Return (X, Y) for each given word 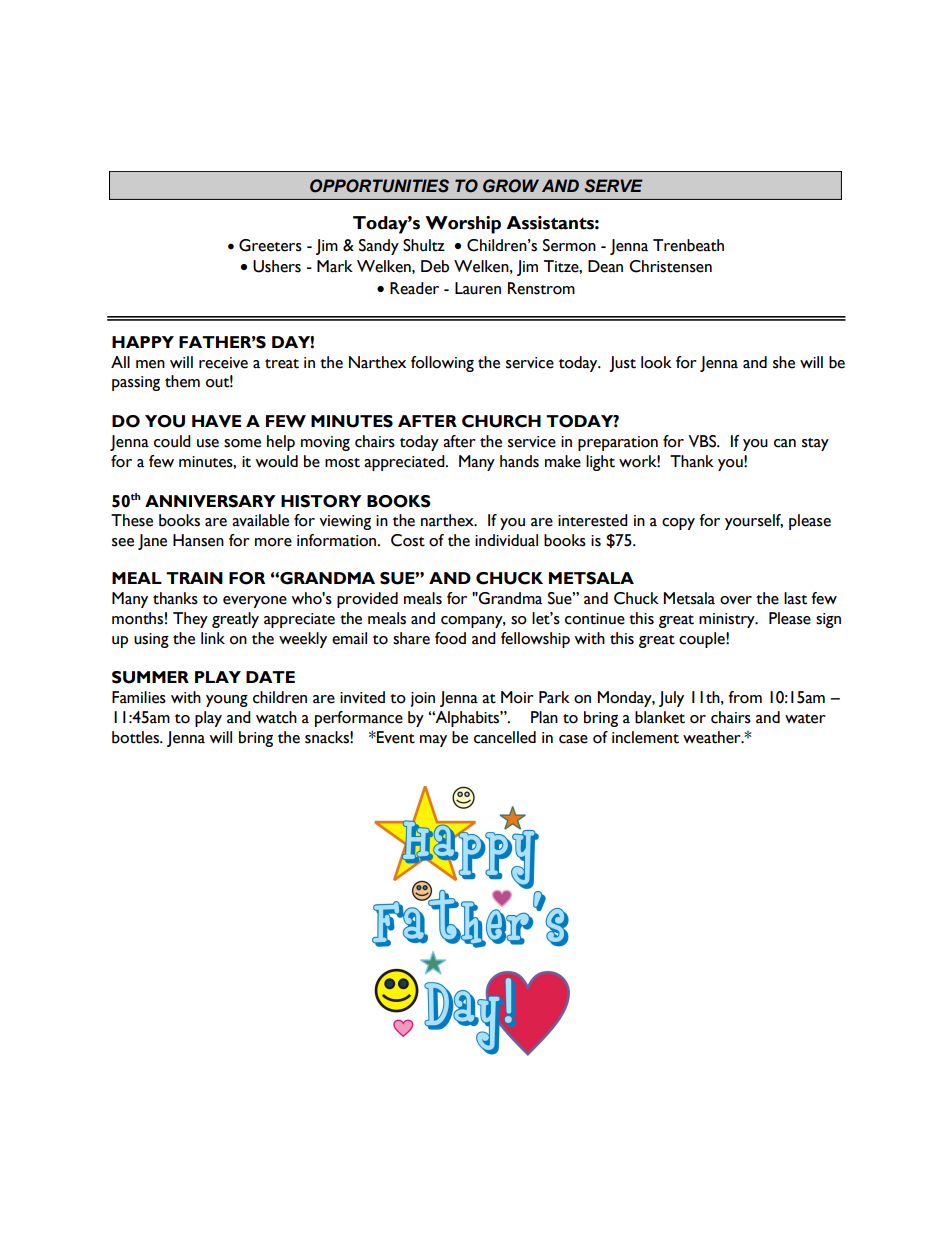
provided (367, 600)
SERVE (614, 186)
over (736, 600)
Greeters (270, 245)
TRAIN (194, 578)
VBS (703, 441)
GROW (511, 186)
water (805, 719)
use (208, 443)
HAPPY (143, 342)
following (442, 364)
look (656, 362)
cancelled (505, 737)
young (227, 701)
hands (519, 461)
